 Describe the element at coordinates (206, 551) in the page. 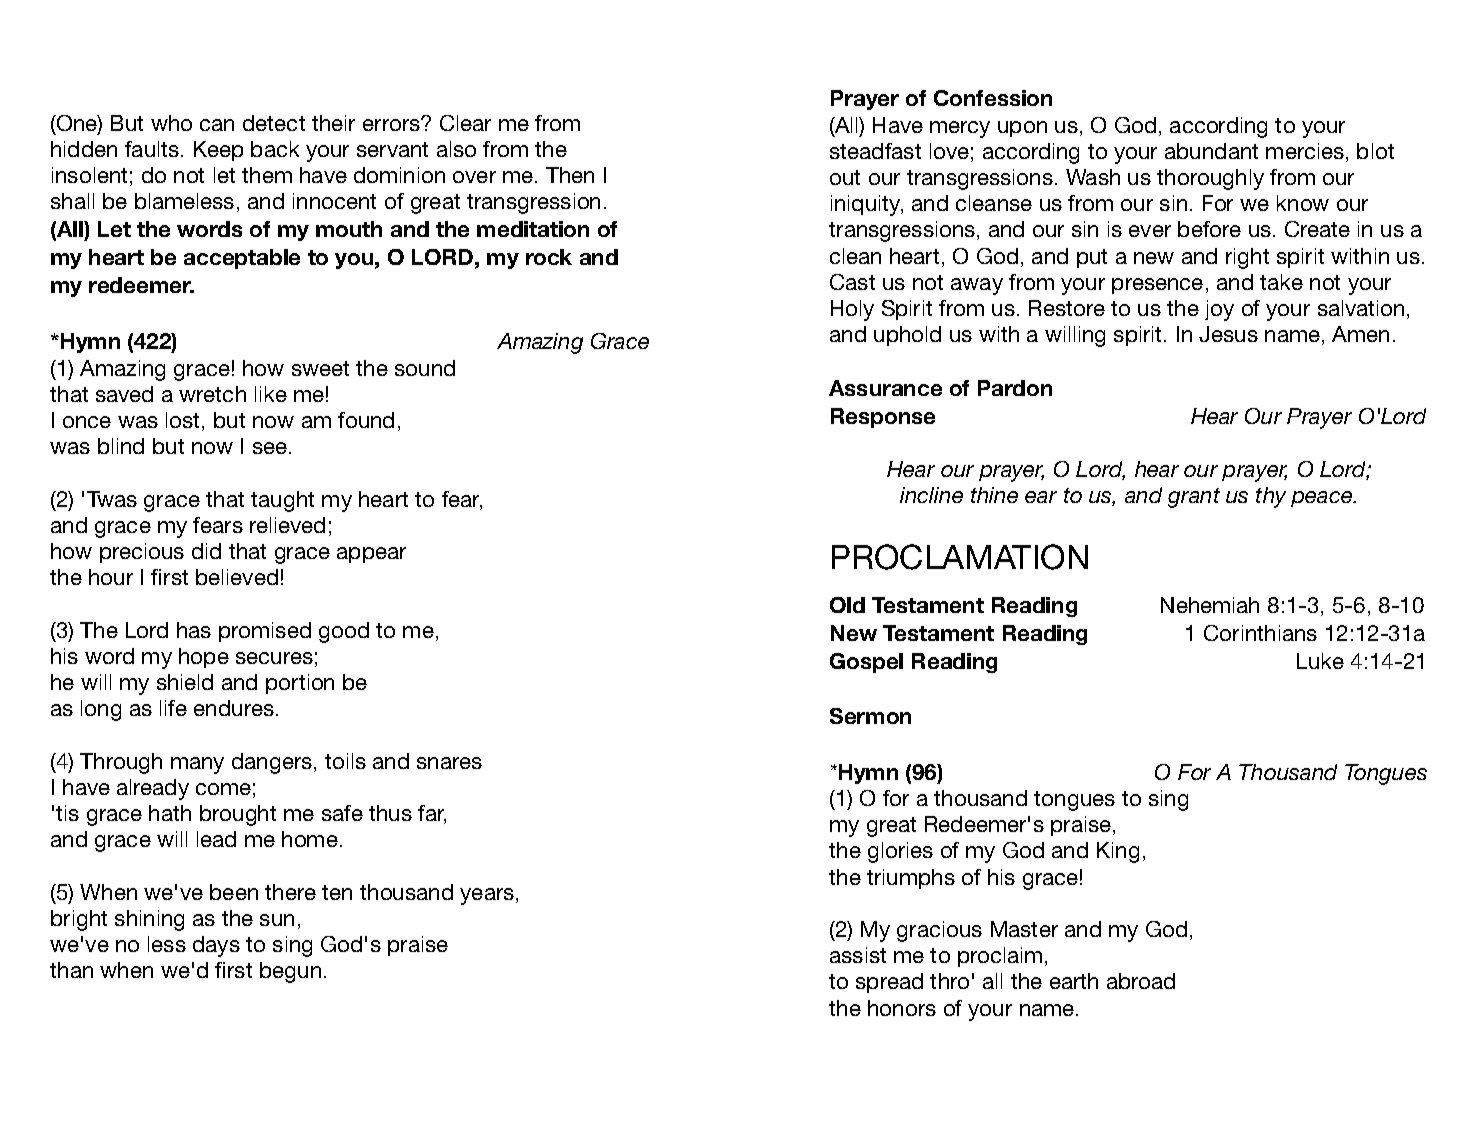

I see `did` at that location.
